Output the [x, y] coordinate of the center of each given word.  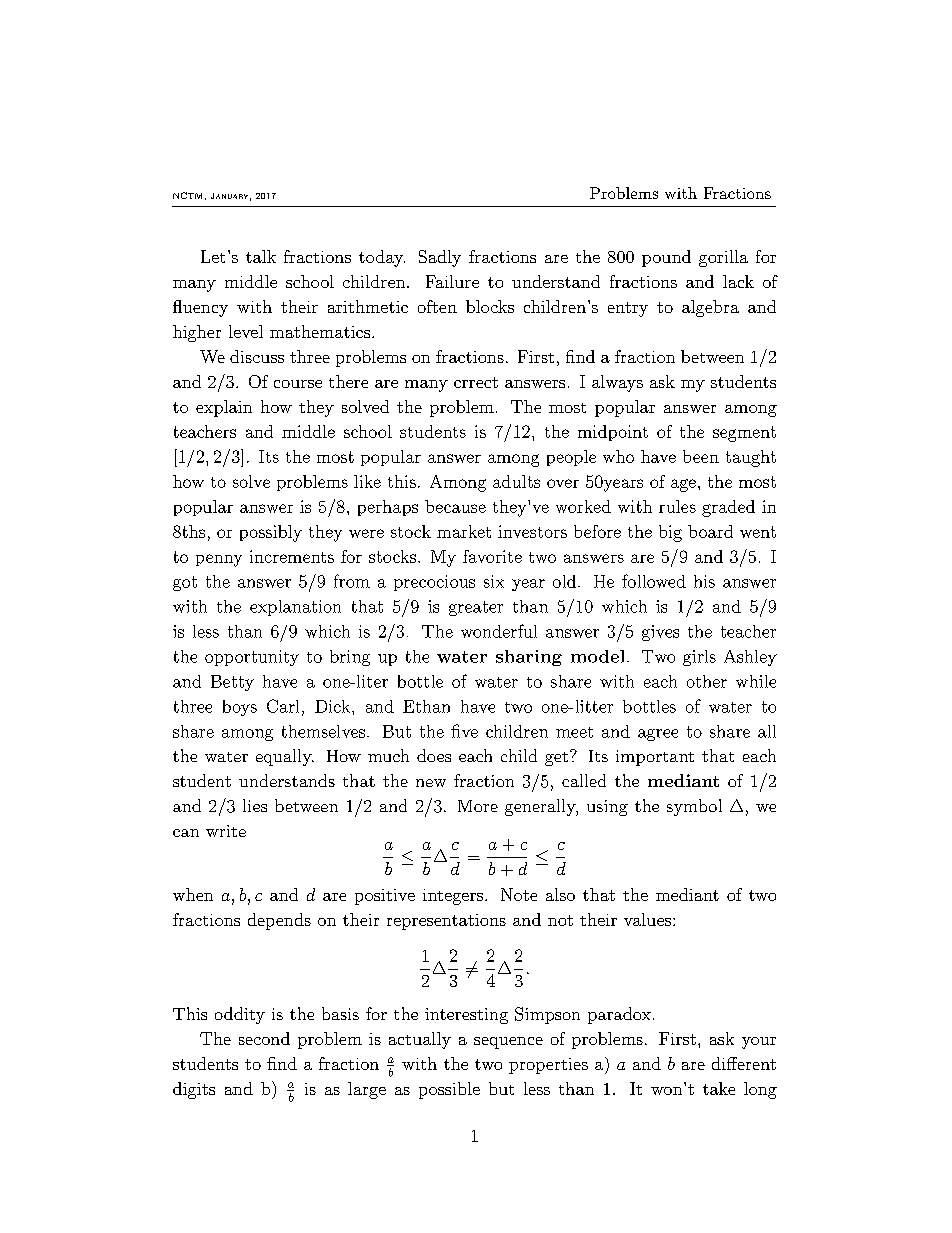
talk [261, 256]
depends [279, 921]
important [655, 758]
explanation [295, 608]
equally [285, 757]
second [264, 1038]
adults [516, 481]
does [434, 755]
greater [476, 608]
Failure [452, 281]
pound [666, 258]
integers [453, 897]
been [701, 456]
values [647, 919]
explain [224, 408]
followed [654, 581]
